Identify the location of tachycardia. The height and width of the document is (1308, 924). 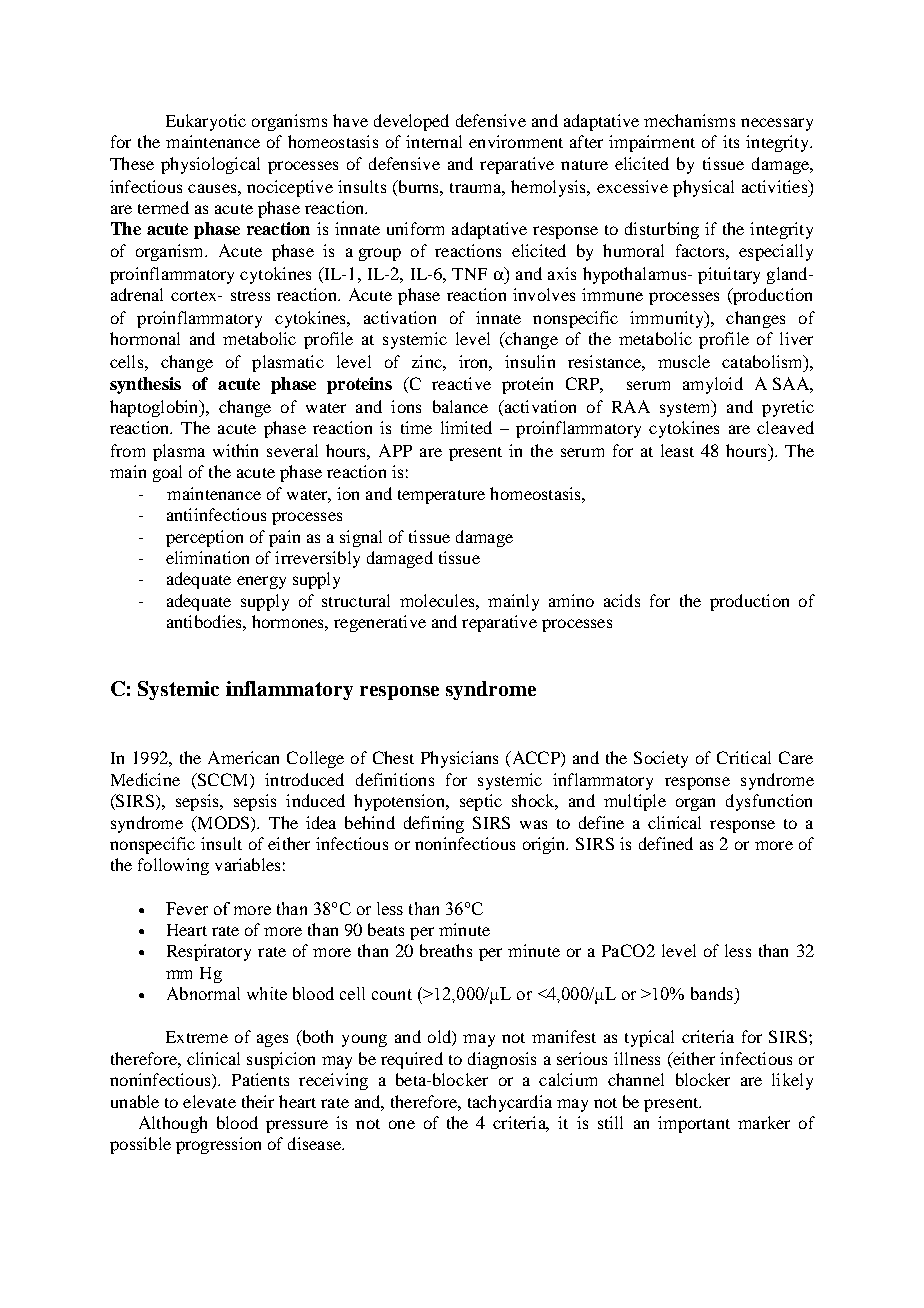
(510, 1103).
